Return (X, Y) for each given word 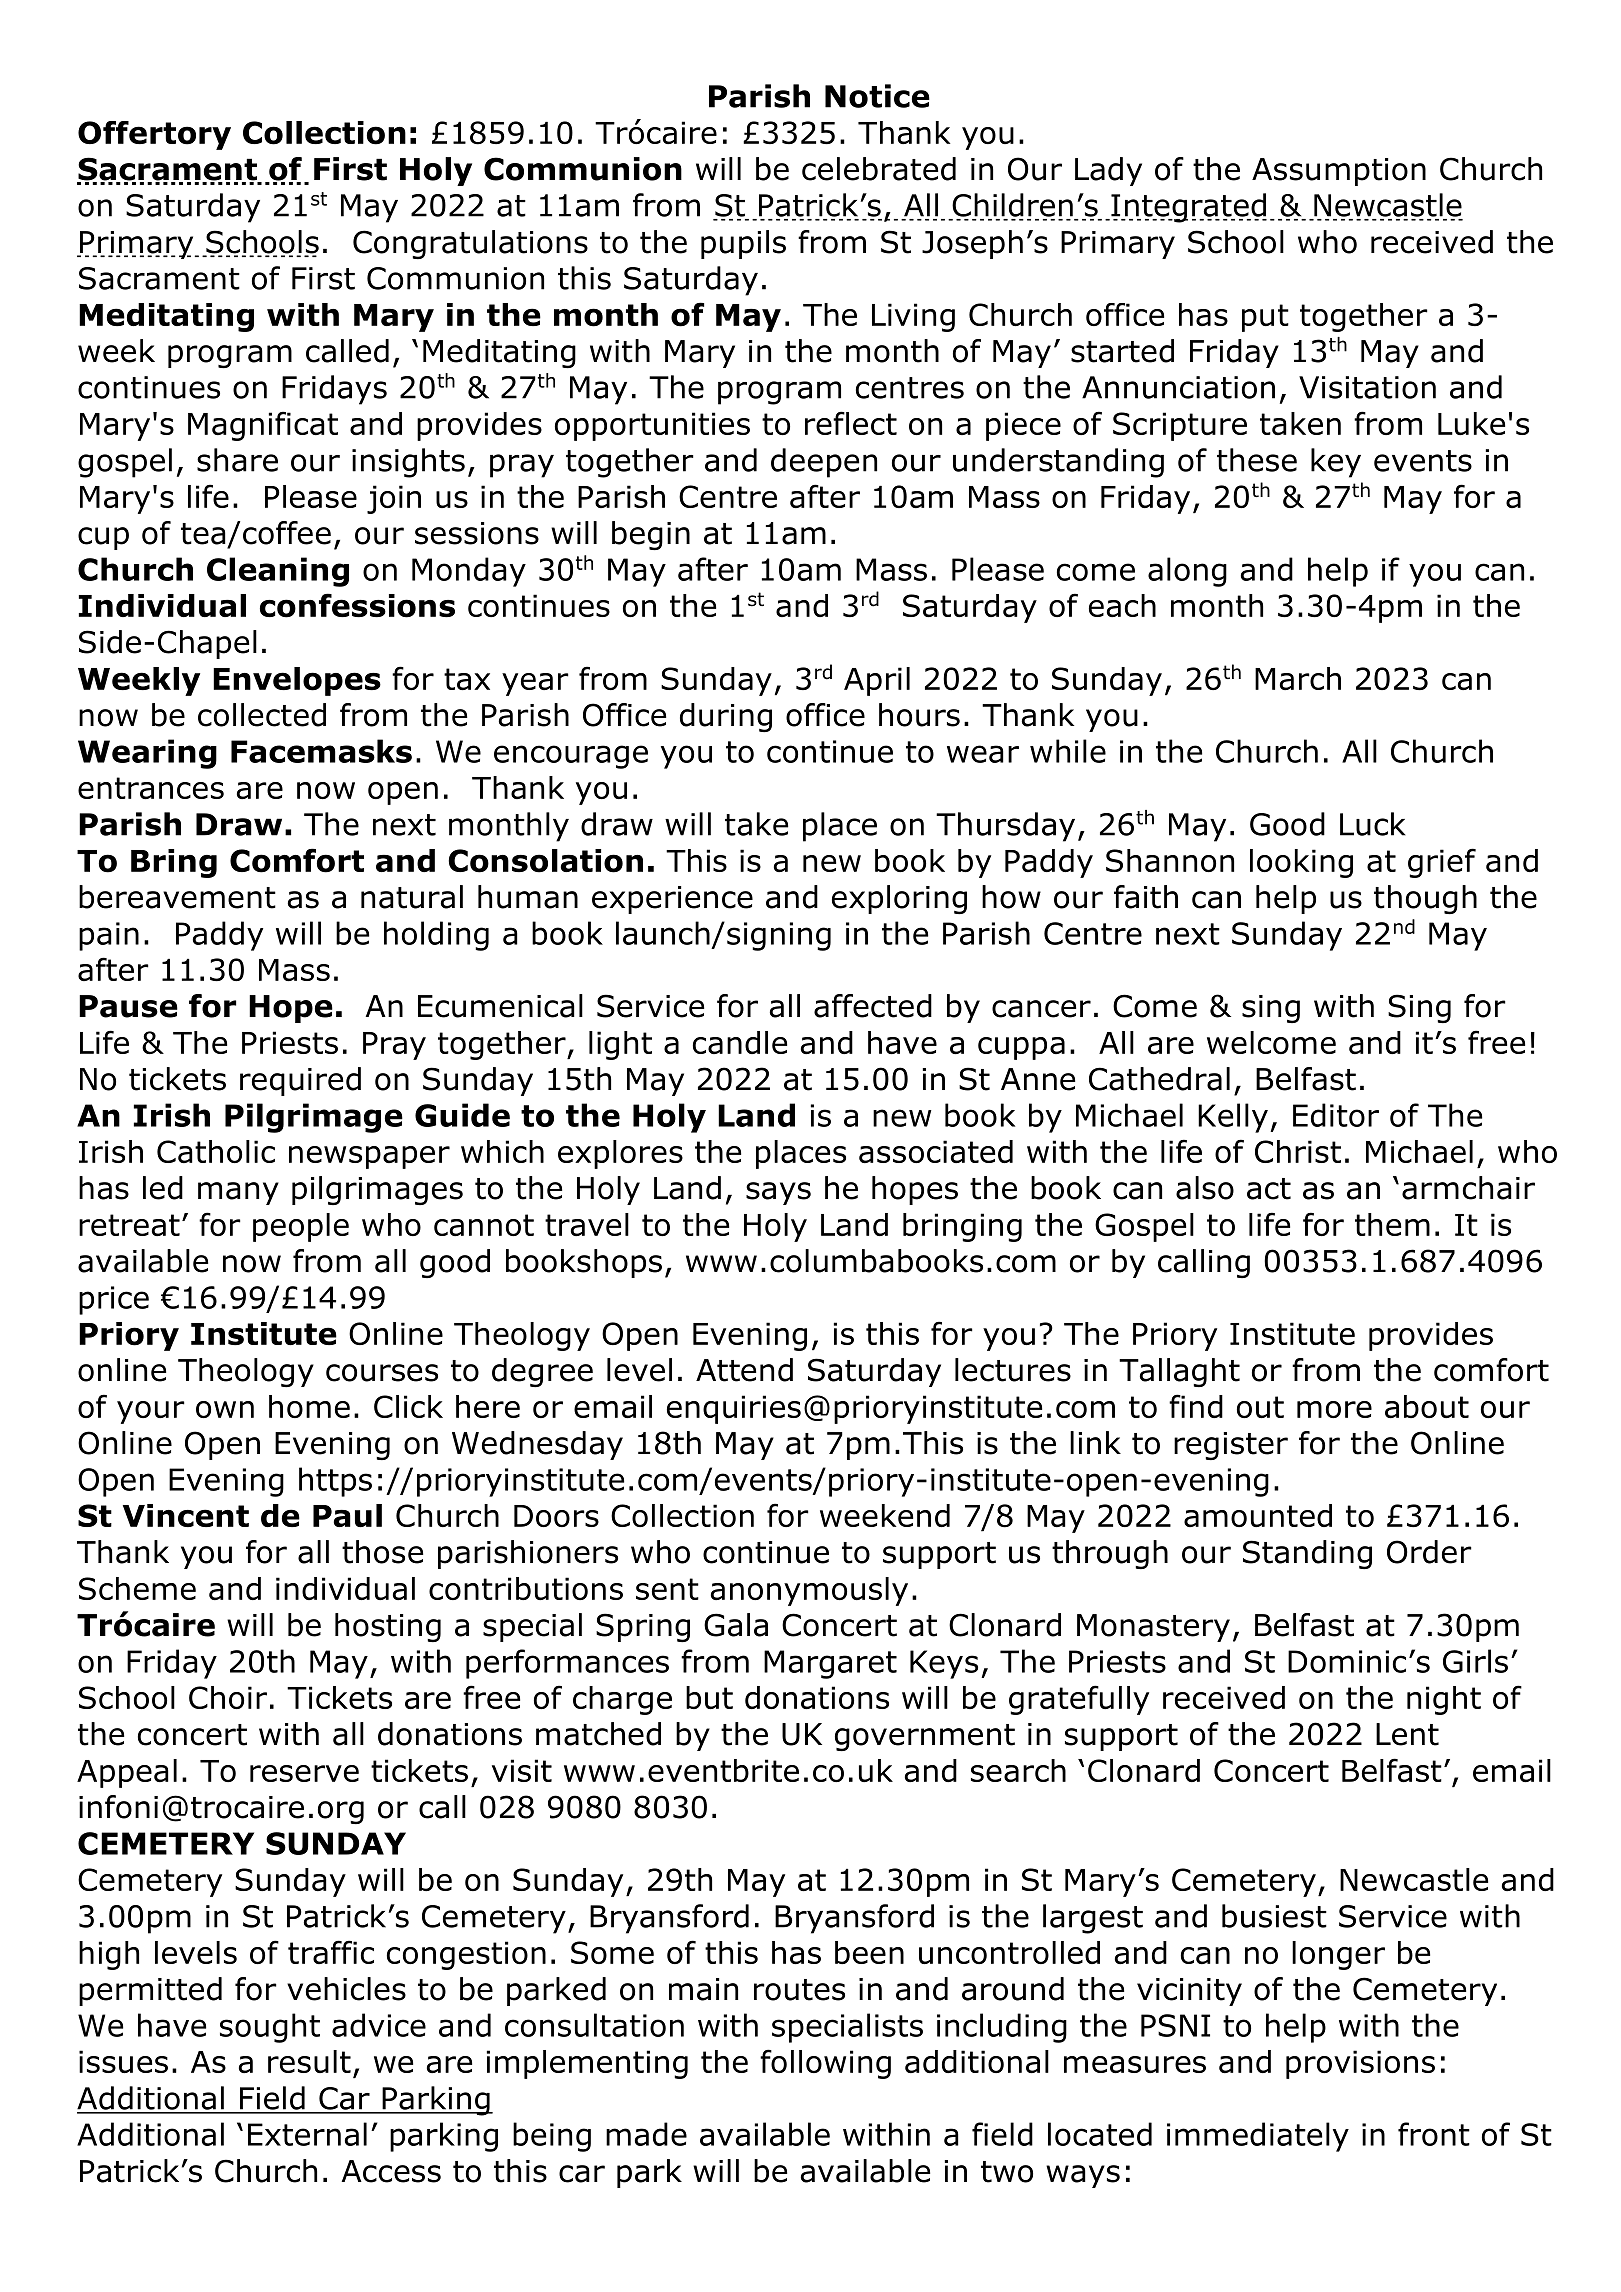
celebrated (879, 169)
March (1298, 678)
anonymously (809, 1591)
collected (262, 715)
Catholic (216, 1151)
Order (1429, 1552)
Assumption (1339, 172)
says (778, 1193)
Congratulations (470, 244)
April (877, 681)
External (307, 2134)
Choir (228, 1697)
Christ (1298, 1151)
